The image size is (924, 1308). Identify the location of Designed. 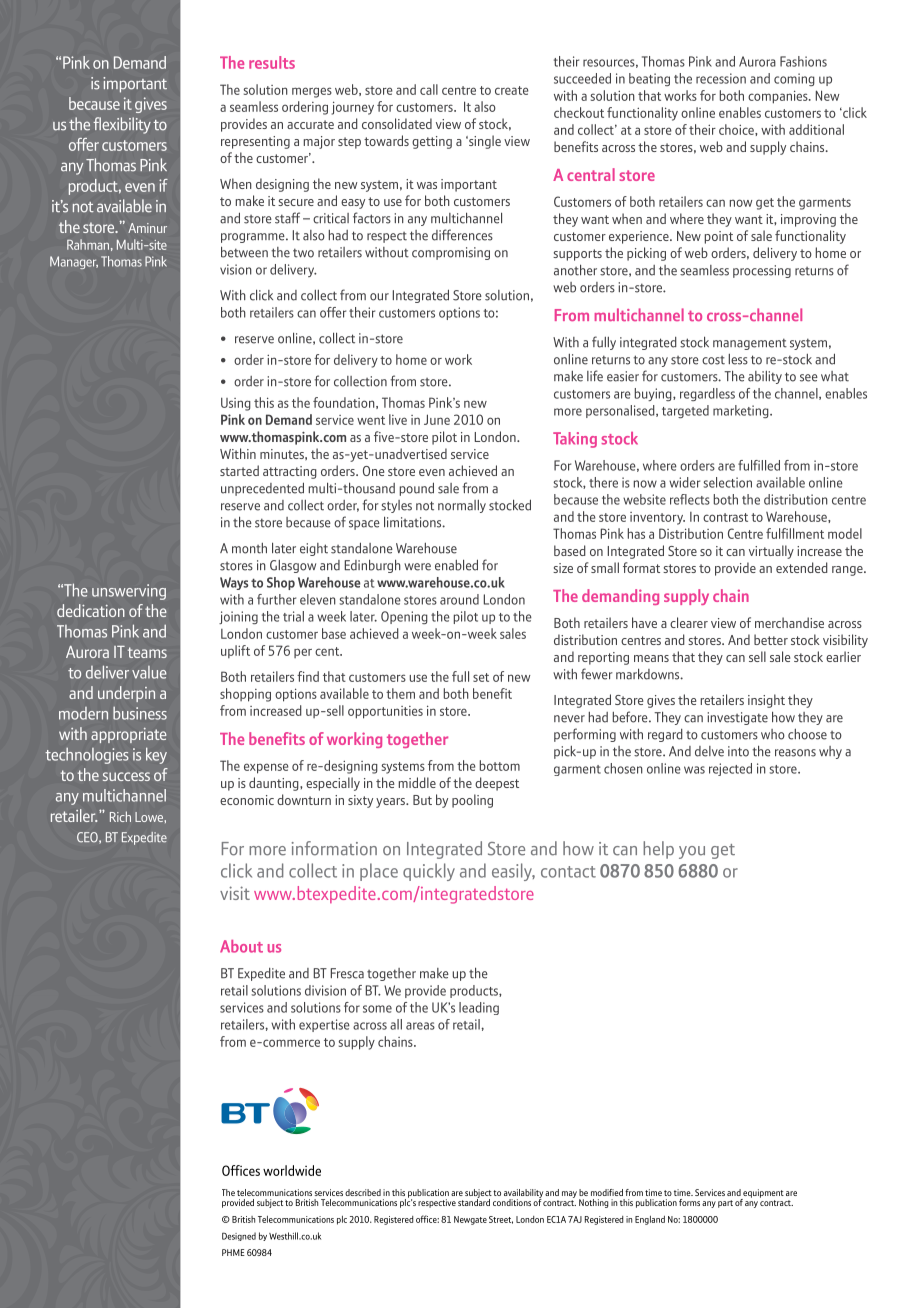
(239, 1236).
